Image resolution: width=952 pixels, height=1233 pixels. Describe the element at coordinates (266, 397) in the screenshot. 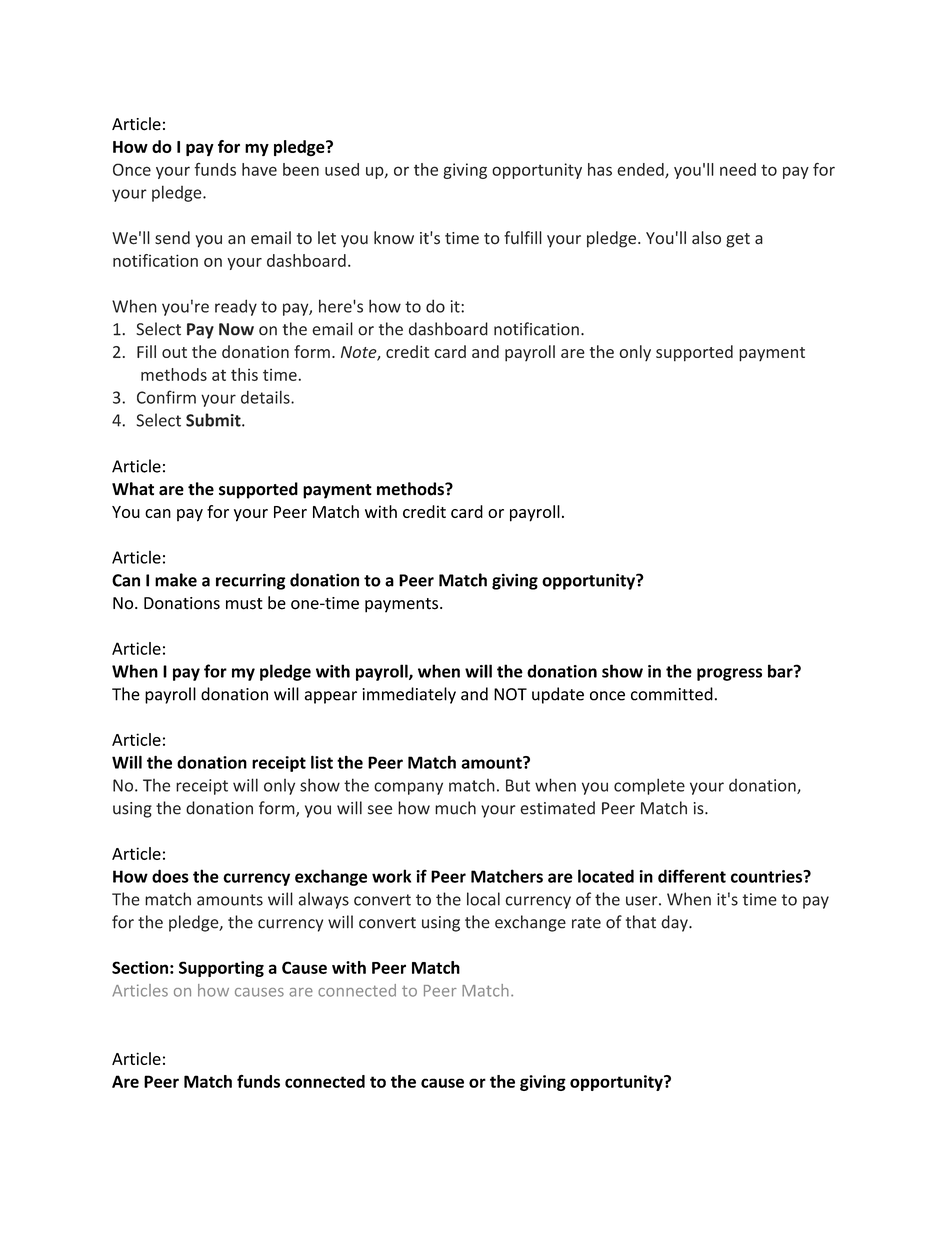

I see `details` at that location.
